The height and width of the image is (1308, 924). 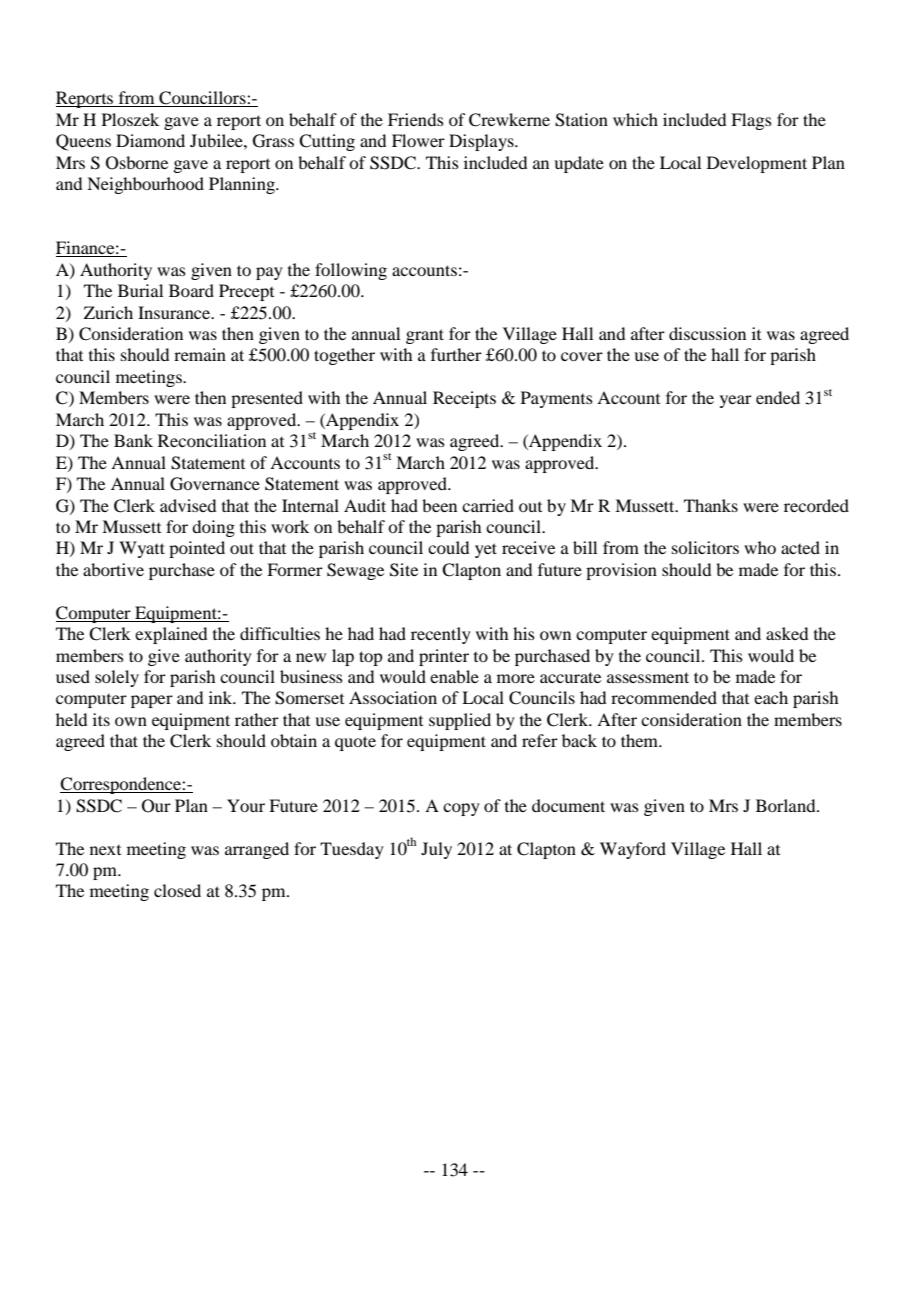 What do you see at coordinates (751, 121) in the image?
I see `Flags` at bounding box center [751, 121].
